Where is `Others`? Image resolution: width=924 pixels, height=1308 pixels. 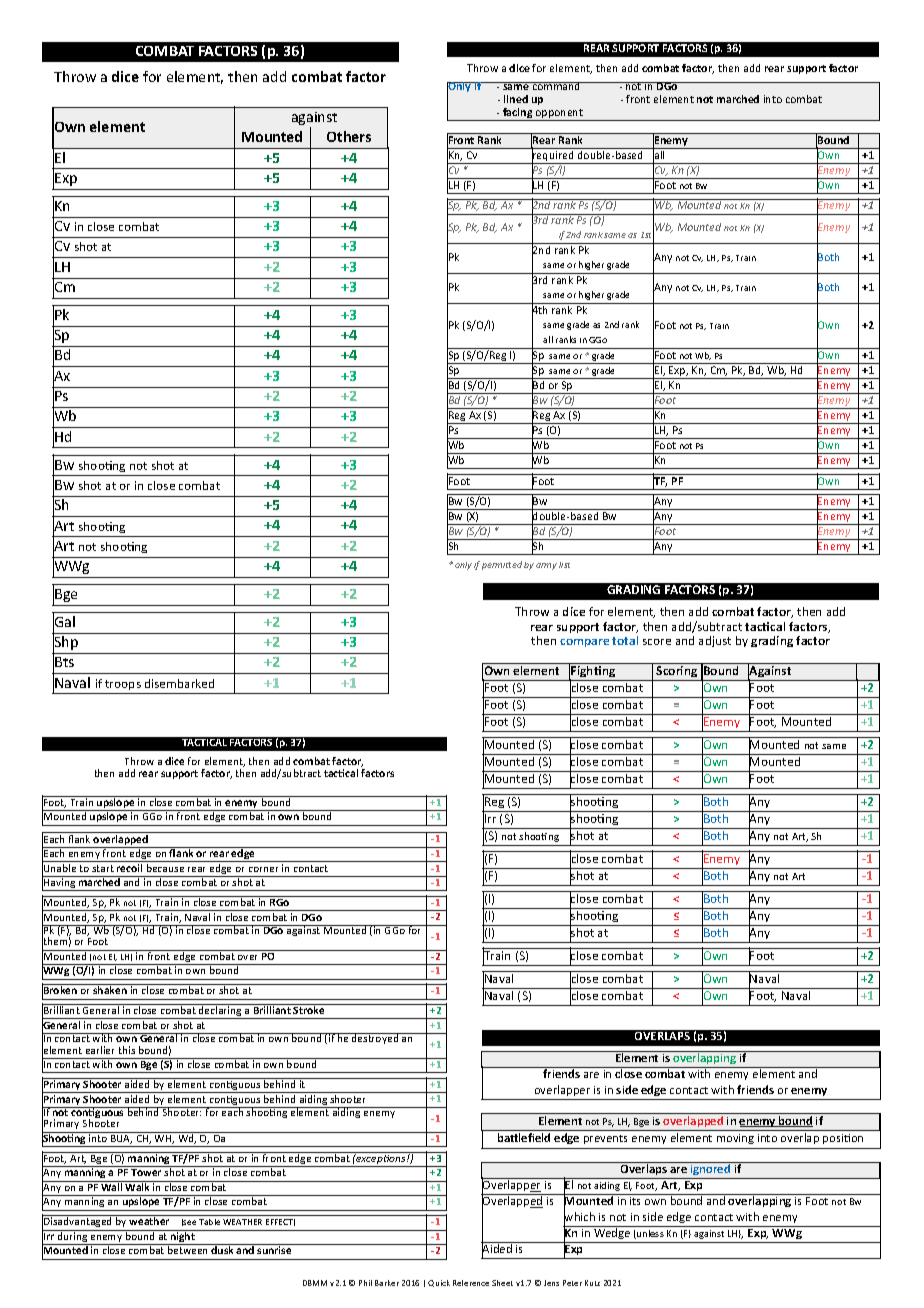 Others is located at coordinates (349, 136).
